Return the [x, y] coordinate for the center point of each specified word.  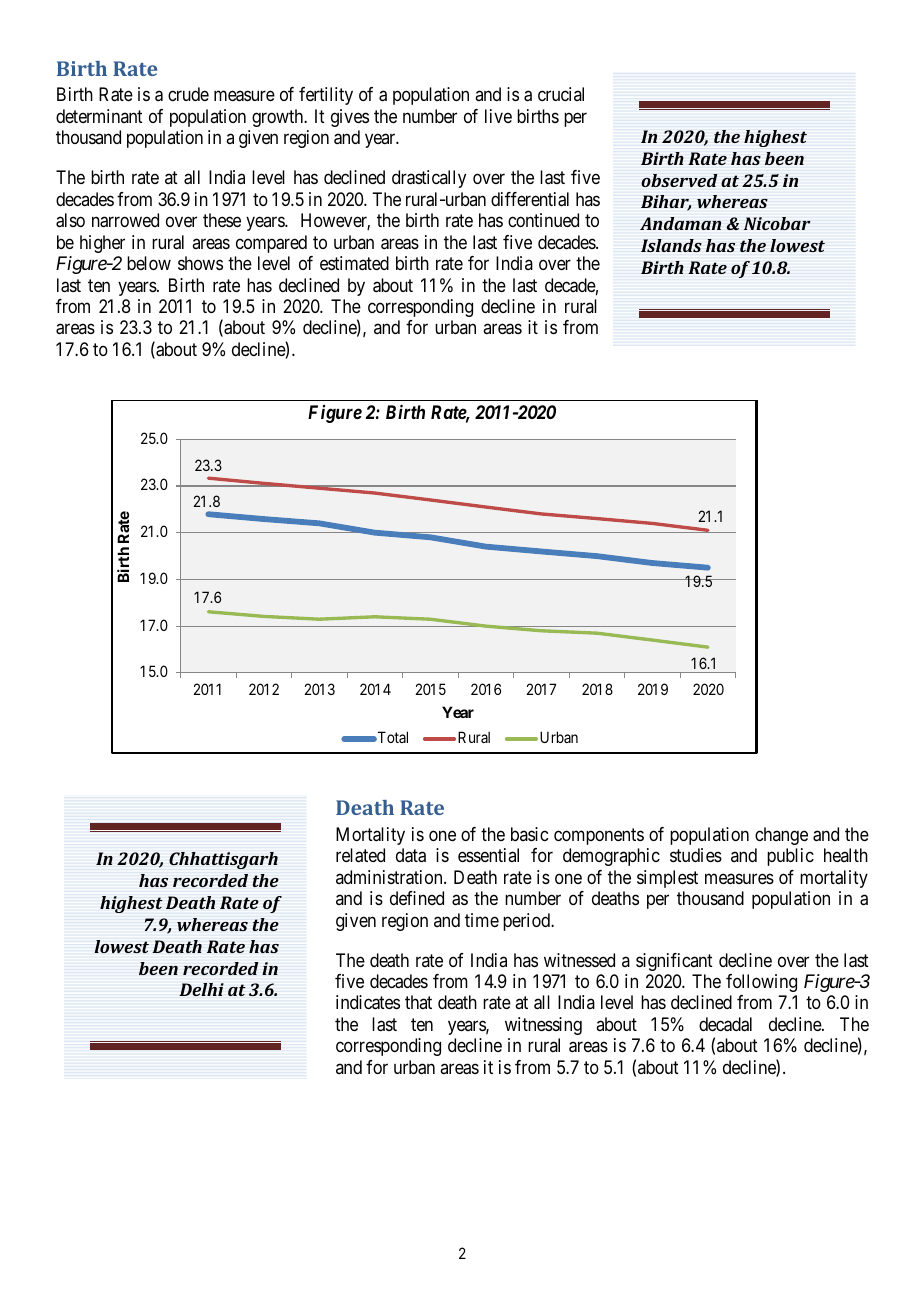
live [498, 116]
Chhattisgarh [223, 860]
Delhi [201, 989]
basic [529, 834]
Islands [671, 245]
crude [188, 94]
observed [679, 180]
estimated [354, 263]
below [149, 263]
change [781, 836]
